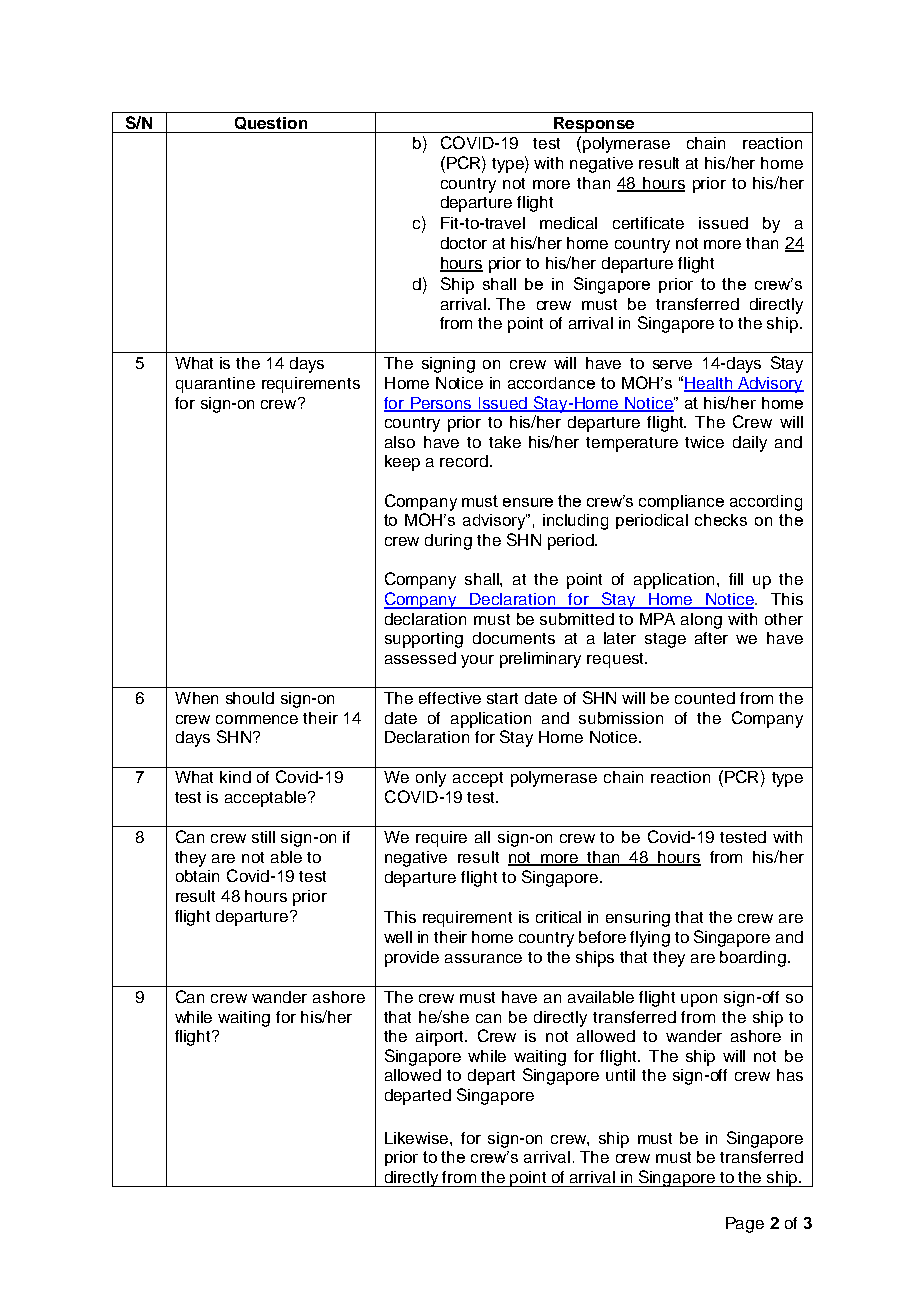  Describe the element at coordinates (502, 698) in the screenshot. I see `start` at that location.
